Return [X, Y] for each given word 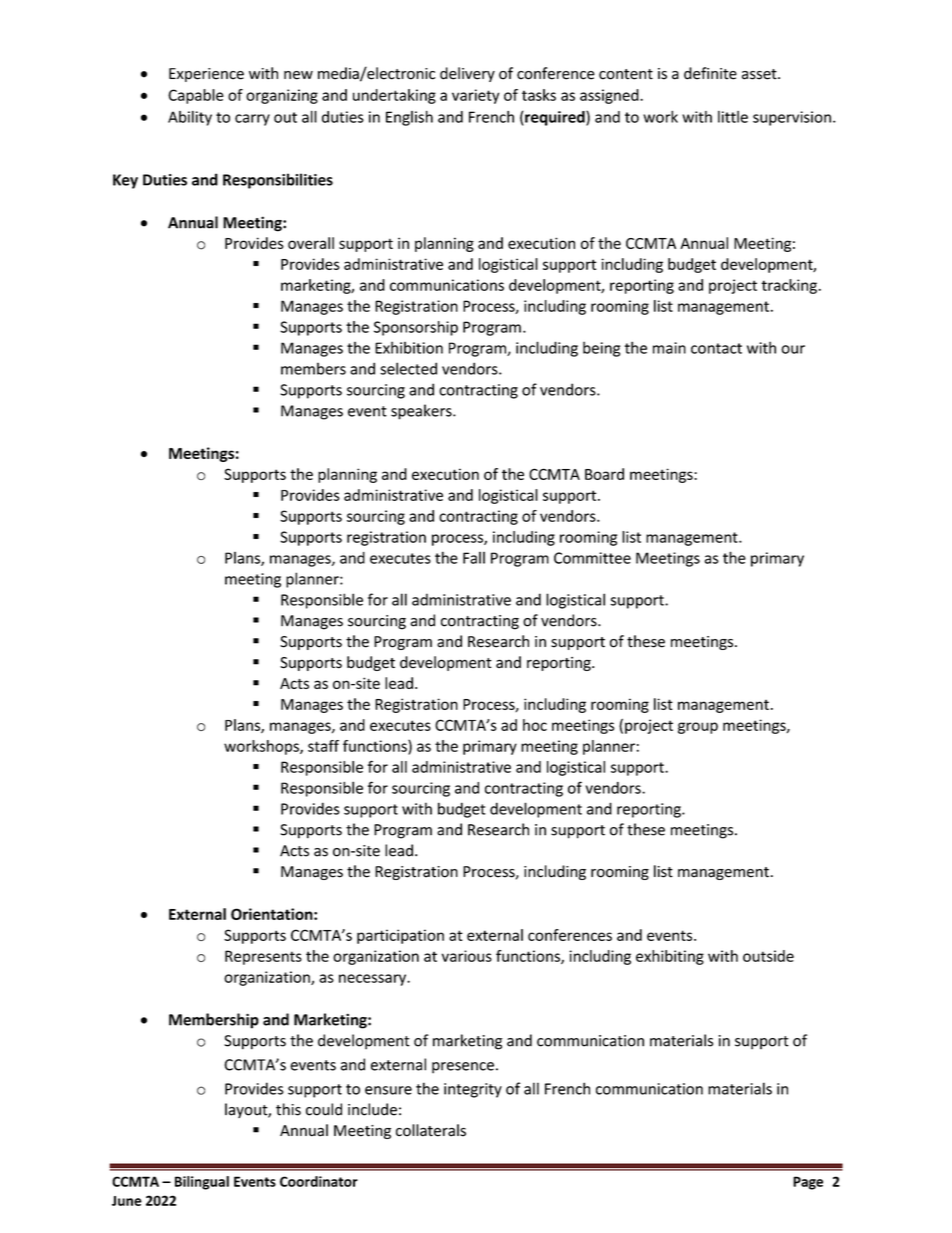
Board [604, 474]
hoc [535, 725]
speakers [422, 412]
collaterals [431, 1130]
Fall [474, 558]
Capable [196, 96]
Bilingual [202, 1183]
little [733, 117]
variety [475, 96]
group [698, 728]
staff [323, 746]
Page [808, 1183]
